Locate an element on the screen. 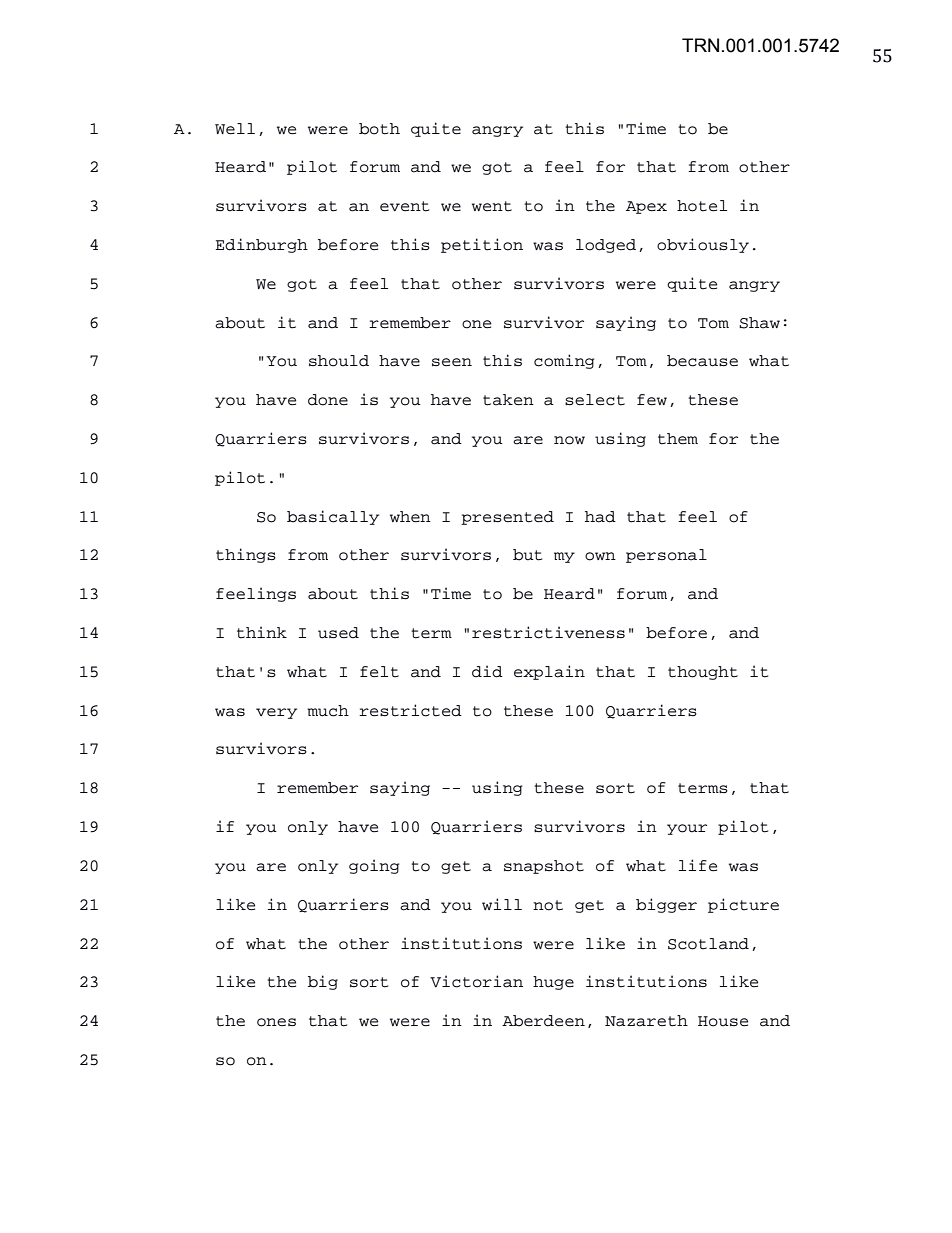 This screenshot has width=952, height=1233. went is located at coordinates (492, 206).
